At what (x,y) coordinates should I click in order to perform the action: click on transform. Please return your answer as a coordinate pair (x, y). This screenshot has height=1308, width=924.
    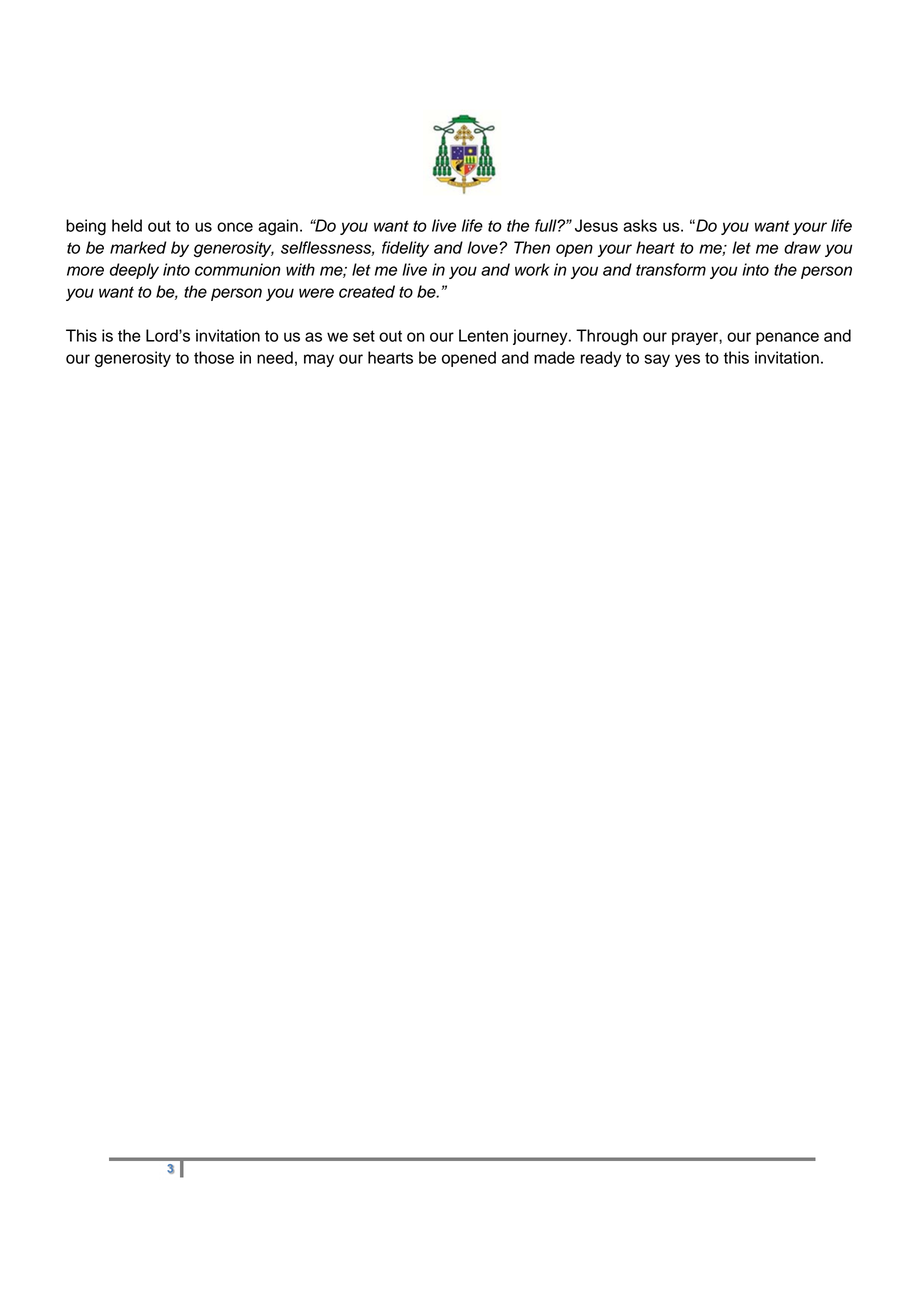
    Looking at the image, I should click on (671, 269).
